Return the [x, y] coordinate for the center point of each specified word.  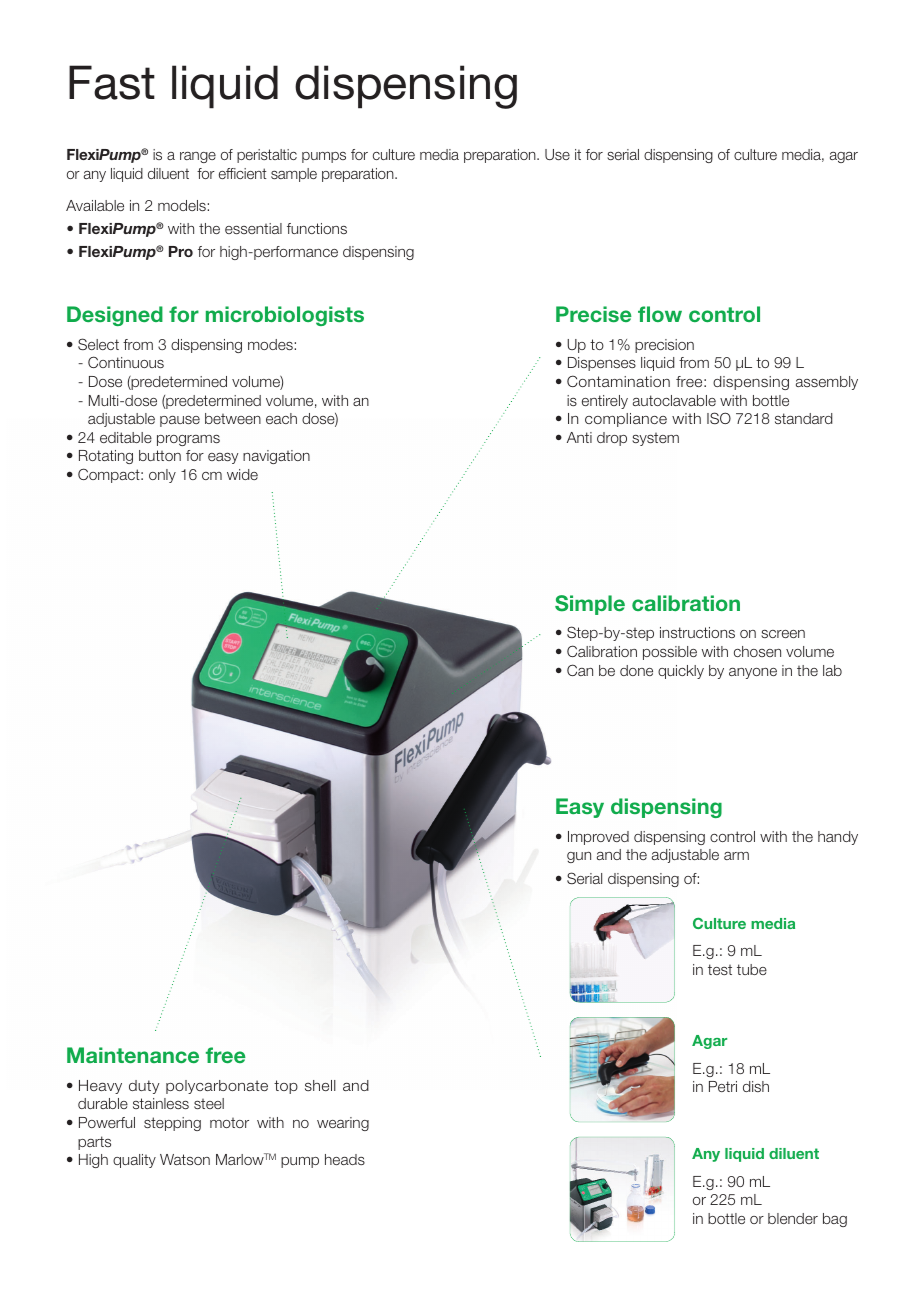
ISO [719, 418]
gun [579, 857]
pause [180, 421]
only [162, 476]
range [198, 157]
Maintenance [133, 1055]
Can [580, 670]
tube [752, 969]
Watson [185, 1159]
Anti [579, 437]
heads [345, 1159]
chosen [757, 651]
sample [294, 175]
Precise [594, 314]
